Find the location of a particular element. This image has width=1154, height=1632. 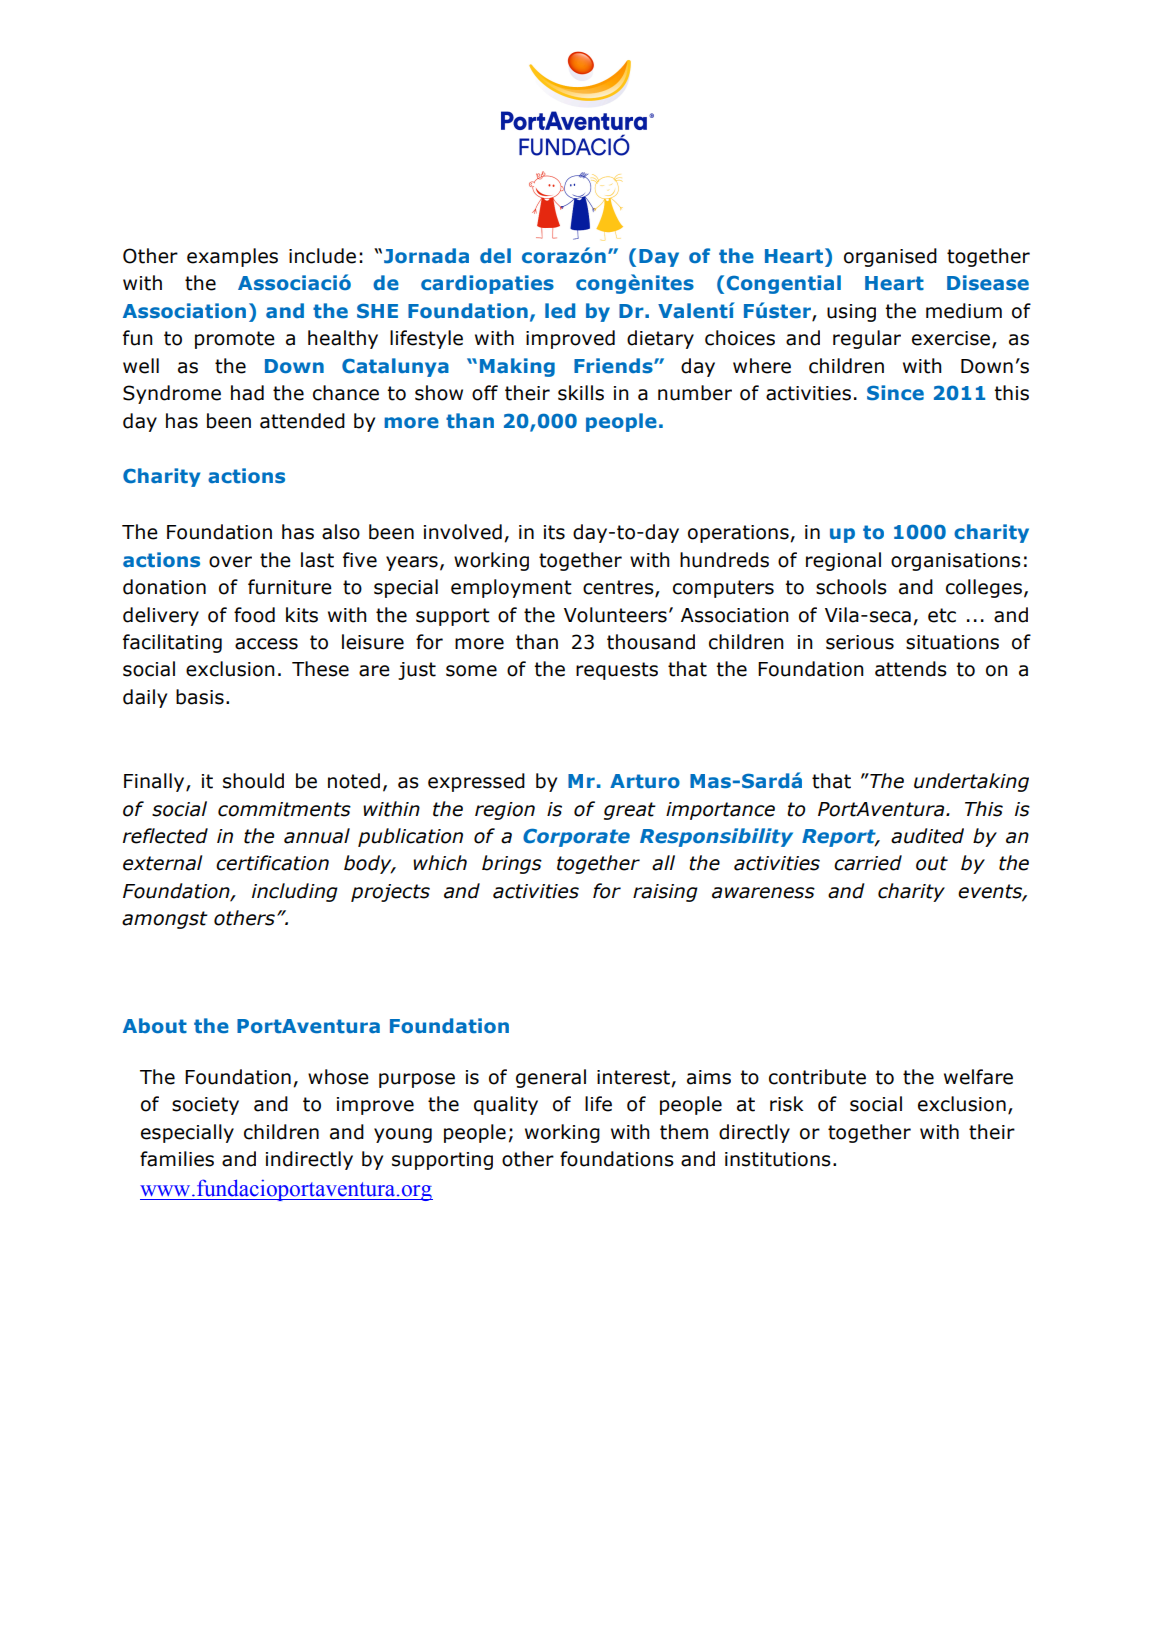

led is located at coordinates (560, 311).
